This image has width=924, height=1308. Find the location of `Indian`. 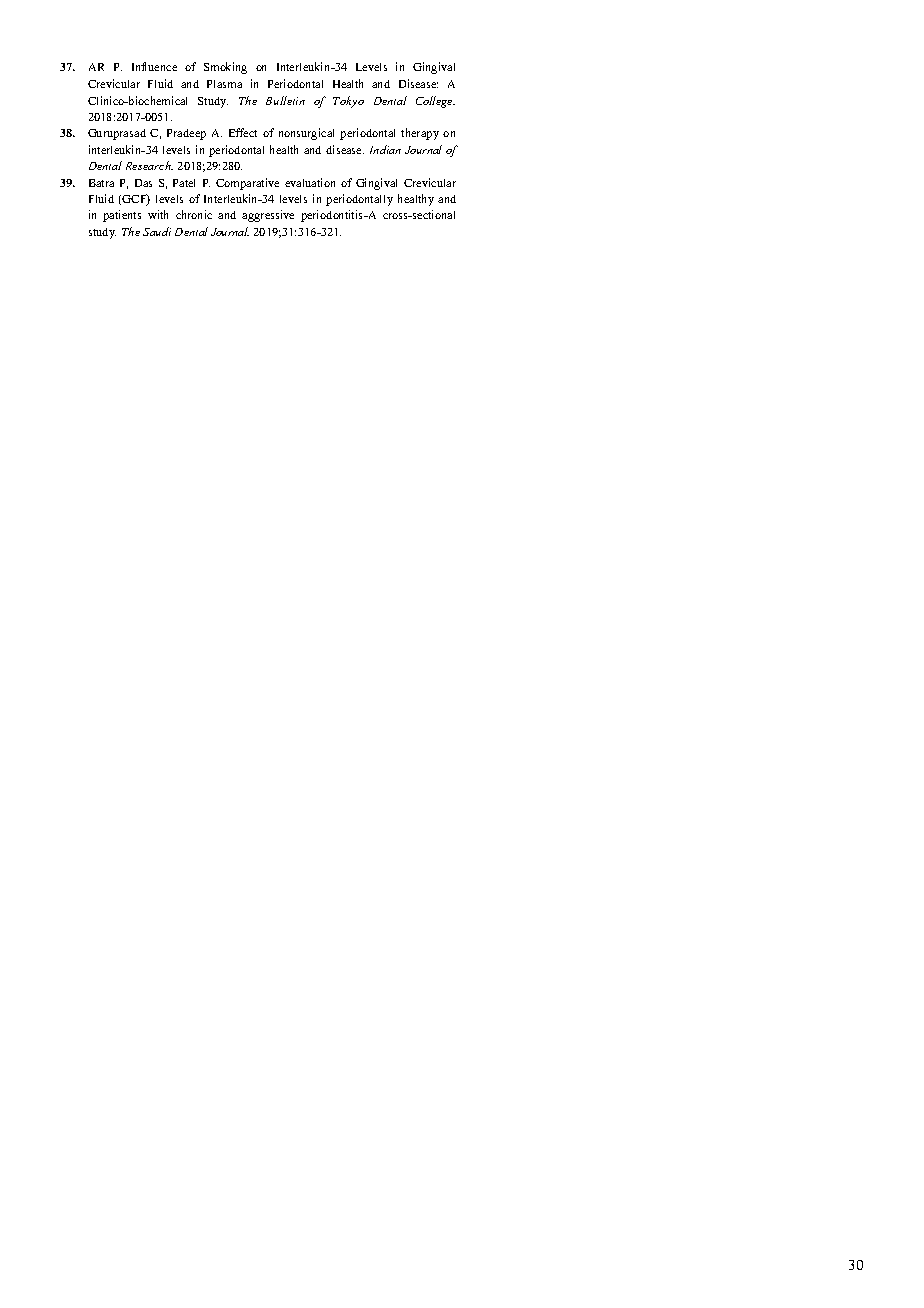

Indian is located at coordinates (385, 149).
